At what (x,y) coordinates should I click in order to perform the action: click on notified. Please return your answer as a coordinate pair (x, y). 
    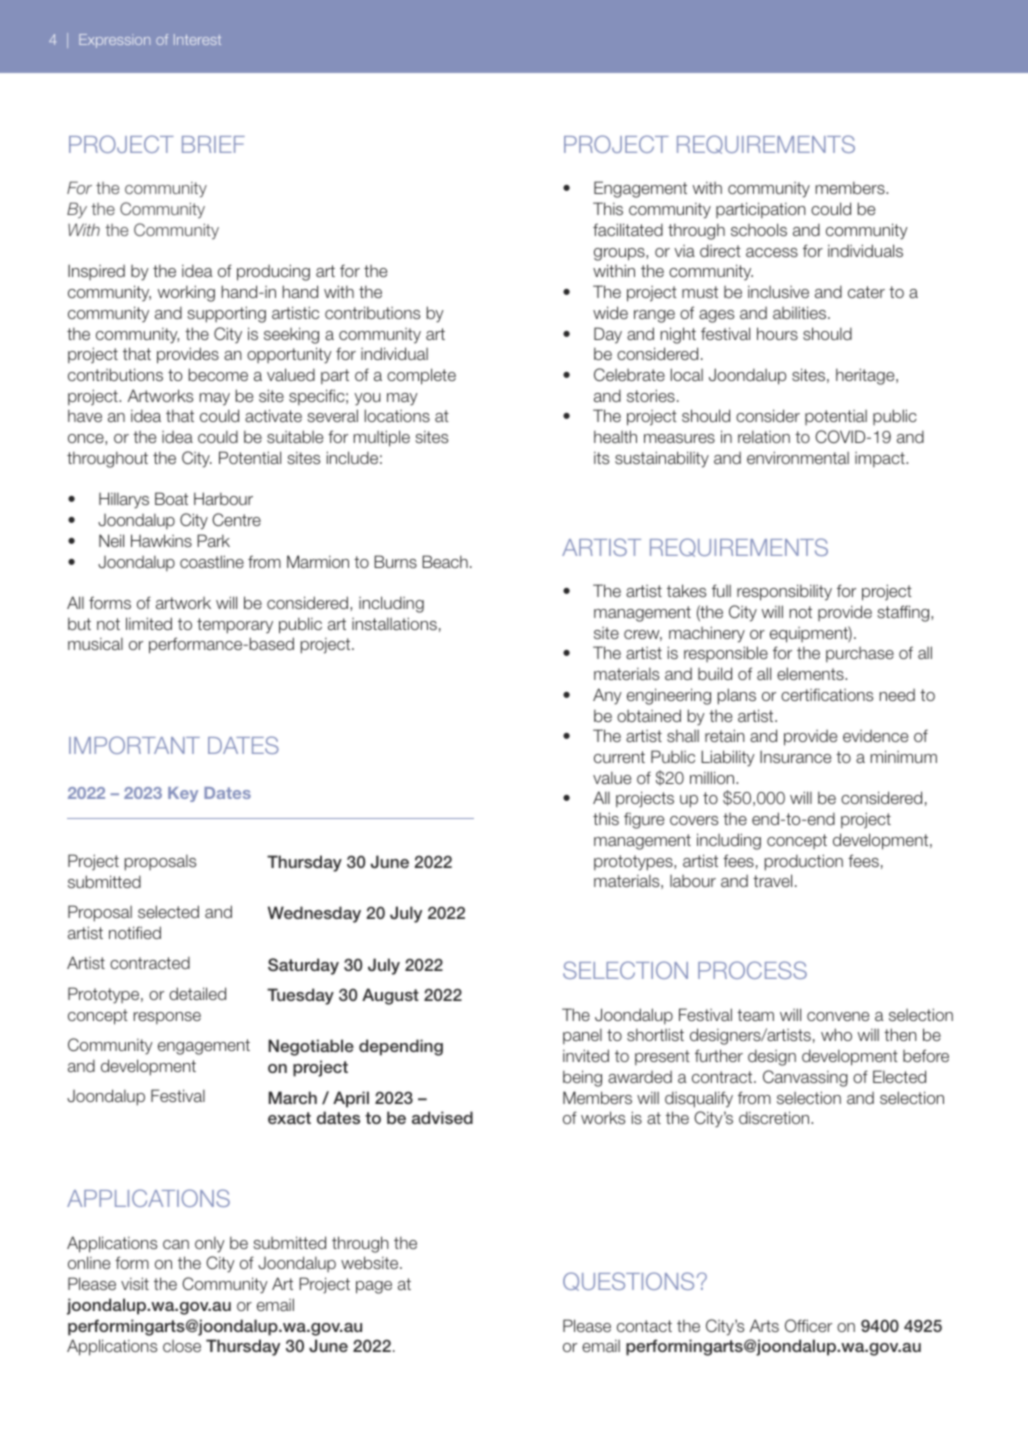
    Looking at the image, I should click on (135, 932).
